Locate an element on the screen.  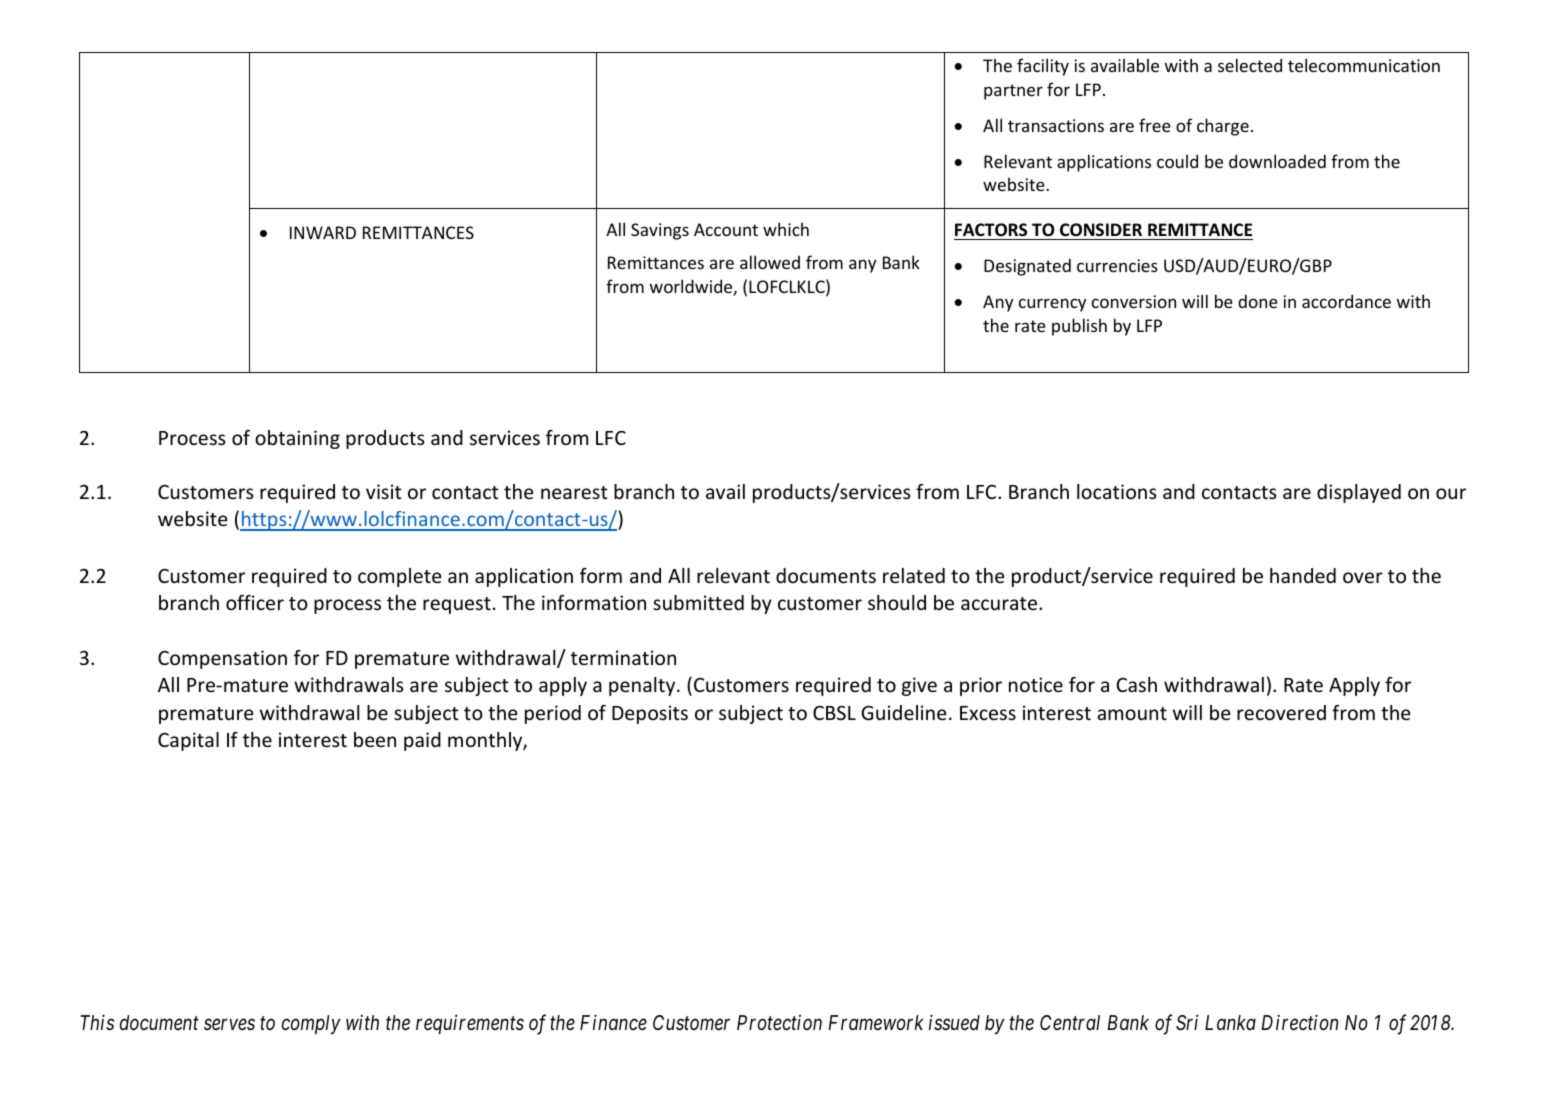
partner is located at coordinates (1013, 92).
